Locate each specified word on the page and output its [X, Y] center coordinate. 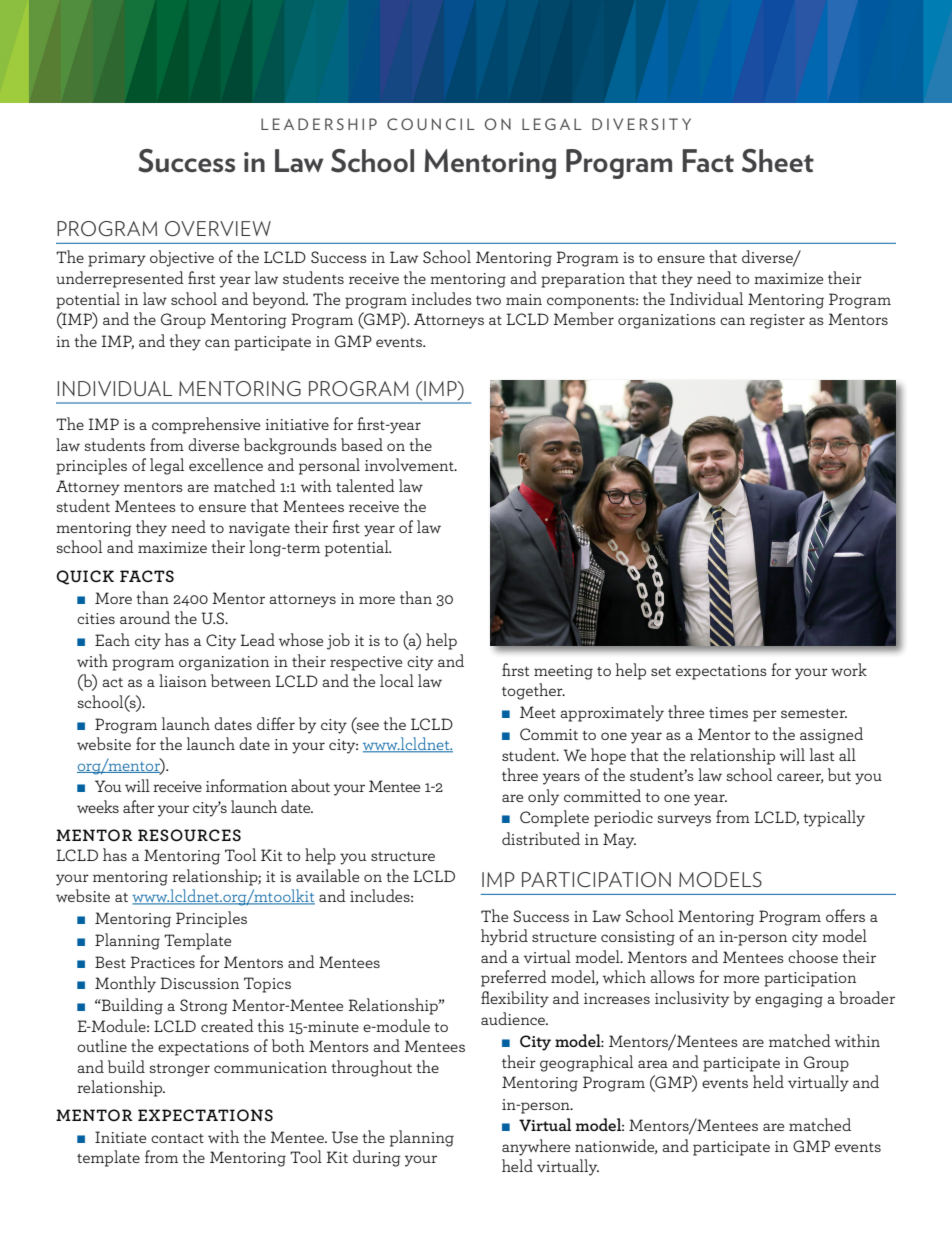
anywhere [536, 1147]
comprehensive [206, 425]
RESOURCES [189, 835]
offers [845, 915]
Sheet [778, 161]
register [777, 321]
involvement [410, 464]
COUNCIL [431, 124]
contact [177, 1138]
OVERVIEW [218, 228]
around [145, 617]
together [533, 691]
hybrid [504, 937]
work [849, 669]
